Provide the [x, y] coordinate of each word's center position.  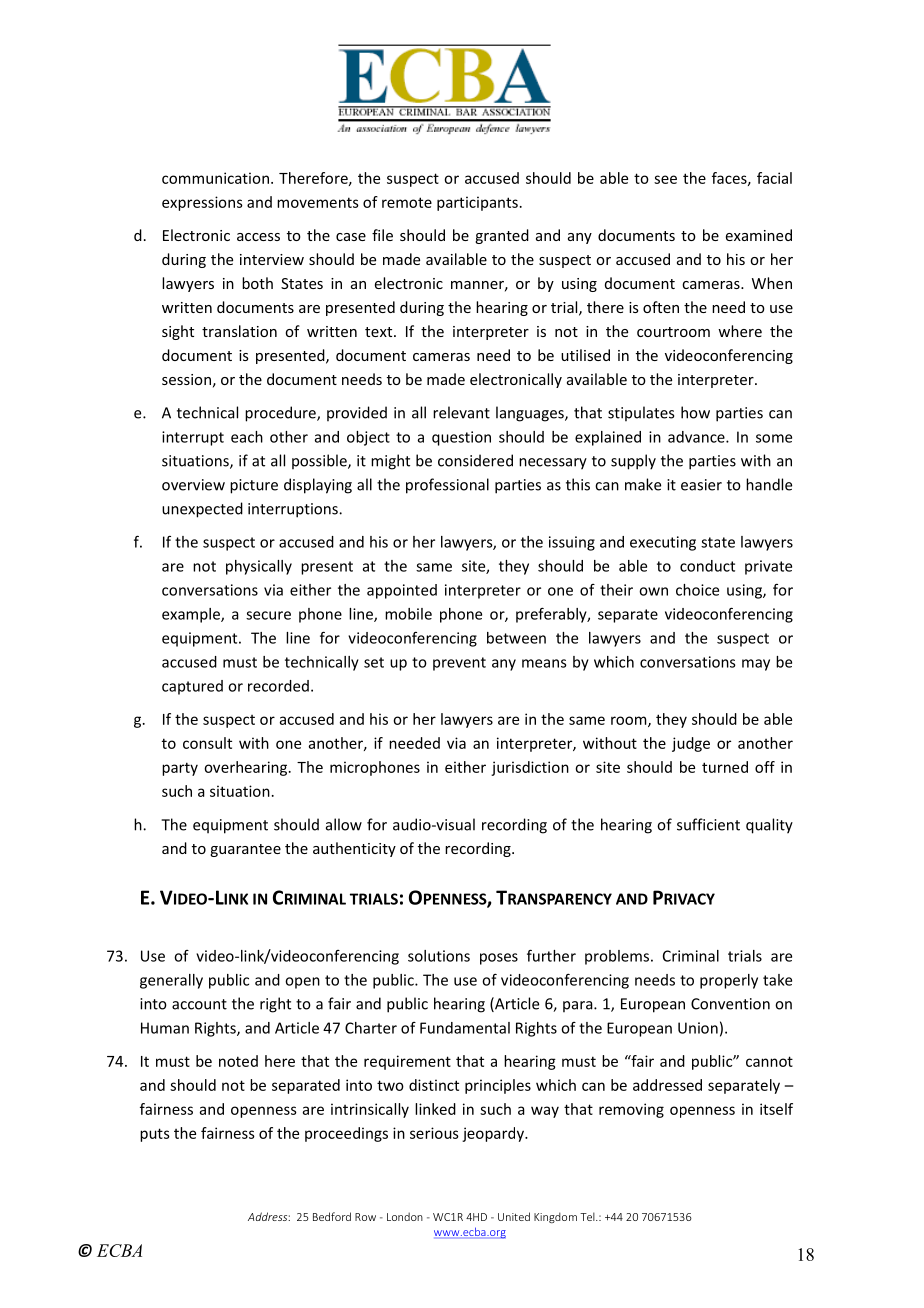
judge [691, 744]
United [514, 1216]
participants [477, 203]
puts [155, 1135]
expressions [202, 203]
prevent [459, 664]
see [665, 179]
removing [631, 1110]
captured [192, 687]
